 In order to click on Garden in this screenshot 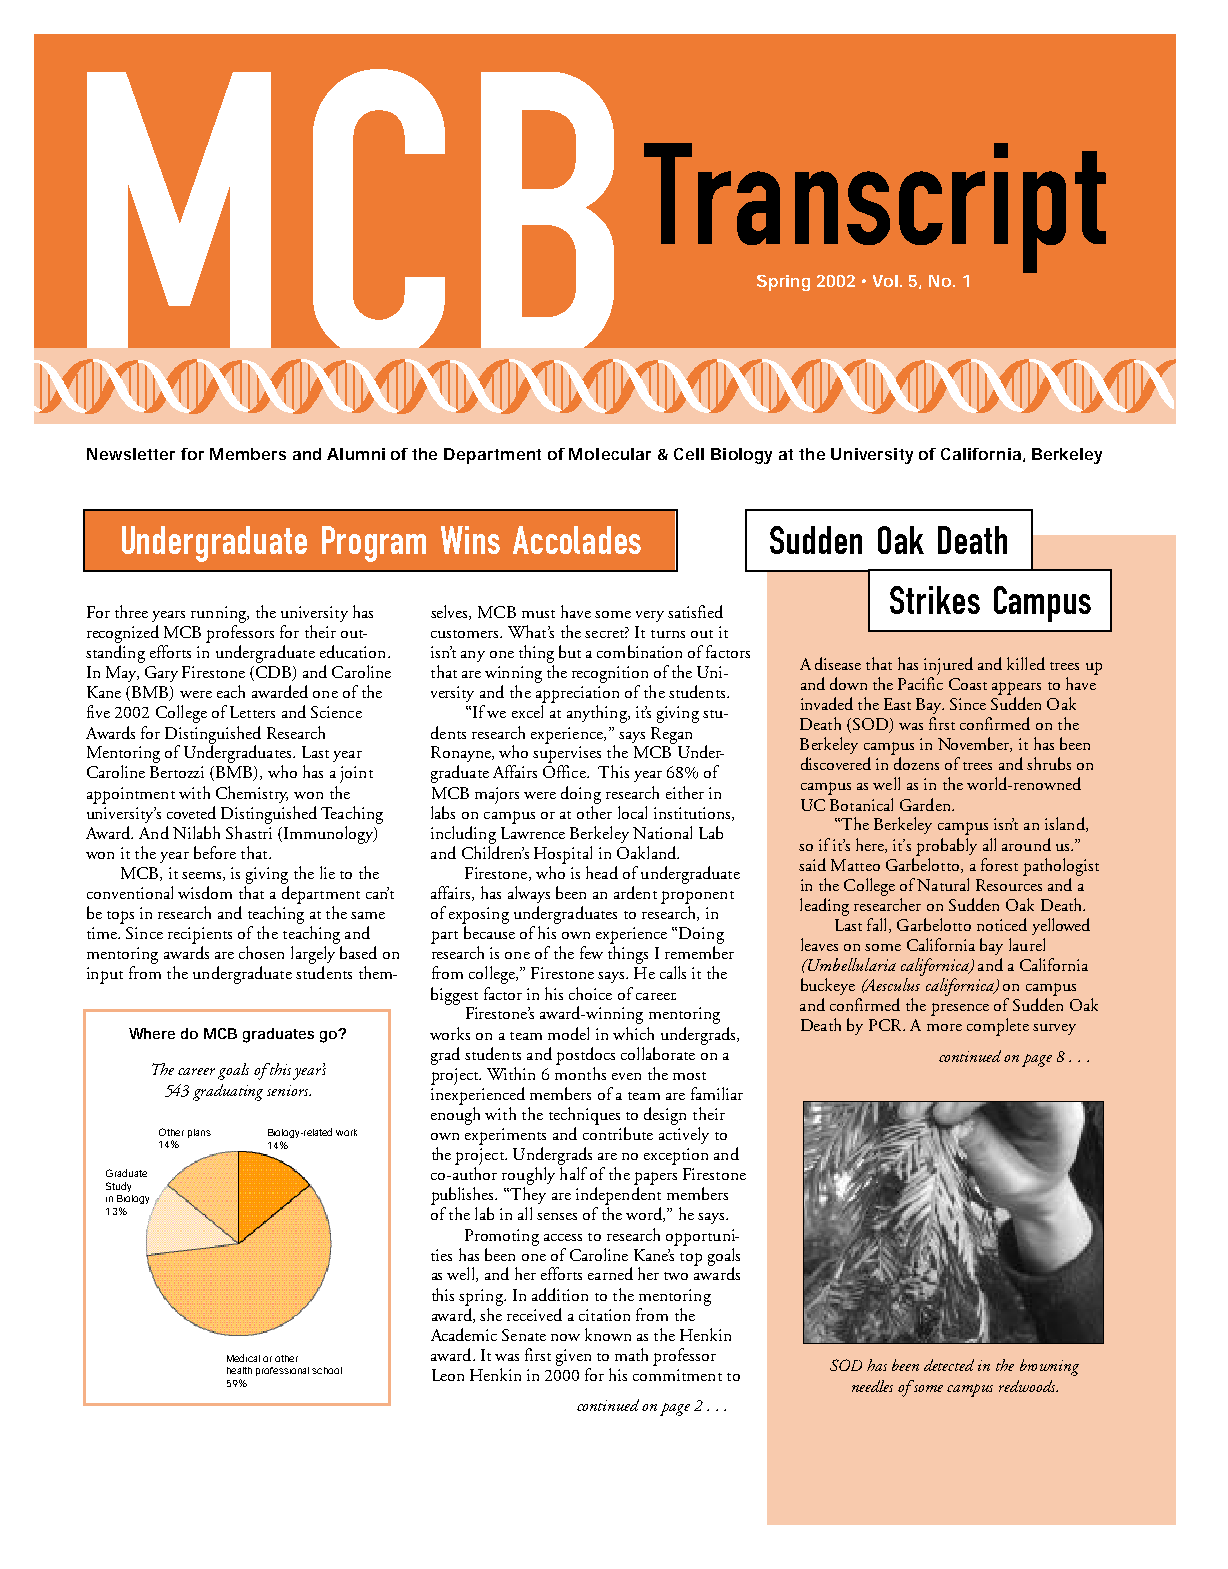, I will do `click(926, 804)`.
